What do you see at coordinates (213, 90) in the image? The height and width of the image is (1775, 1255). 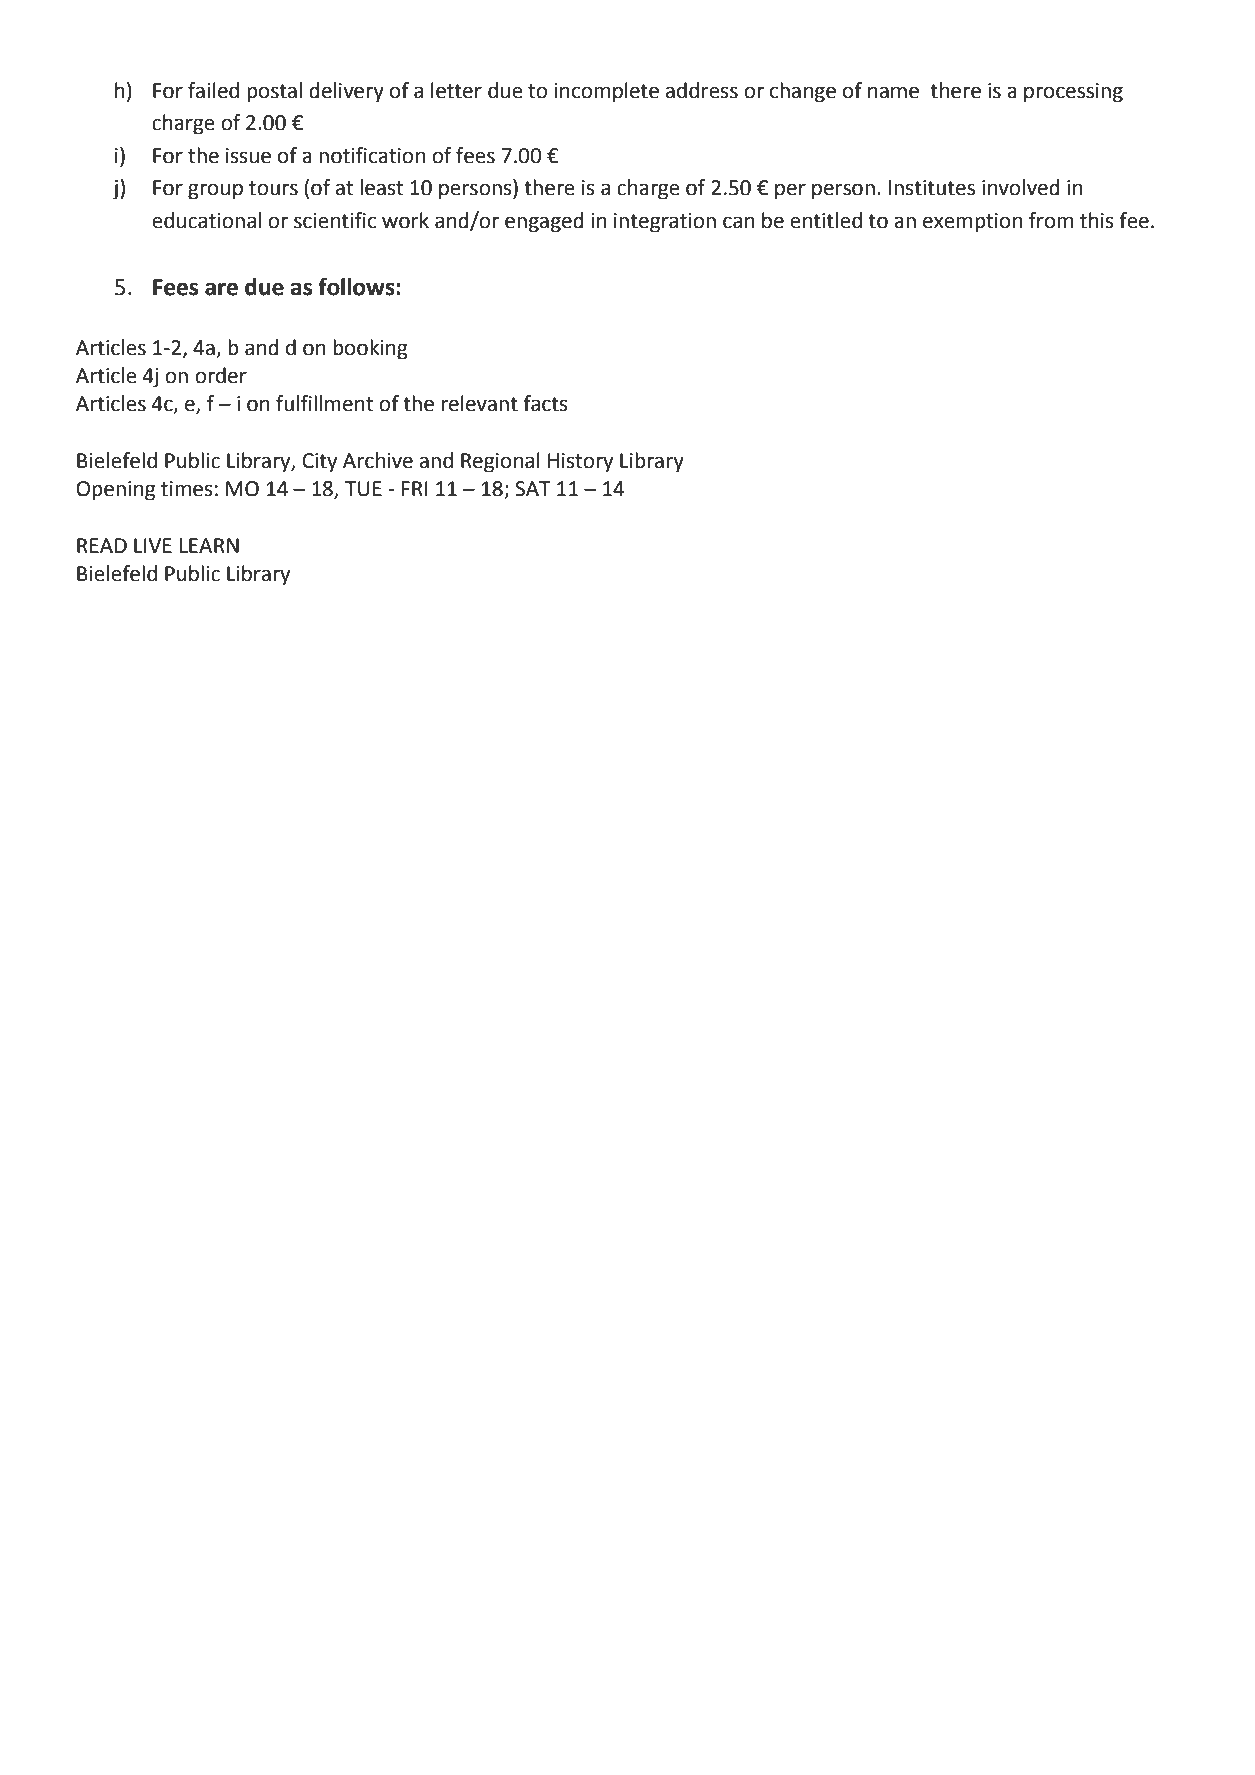 I see `failed` at bounding box center [213, 90].
